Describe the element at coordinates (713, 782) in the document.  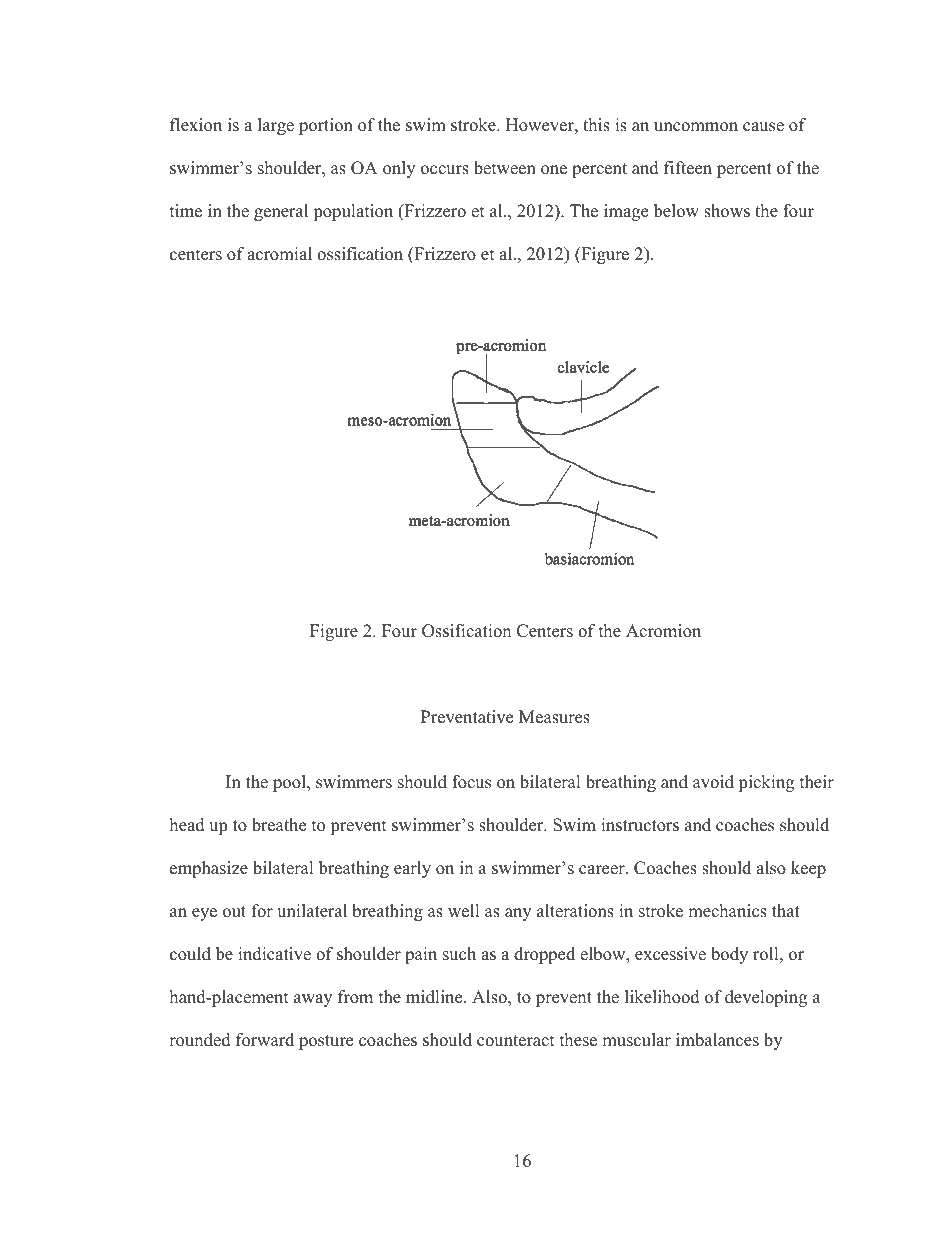
I see `avoid` at that location.
